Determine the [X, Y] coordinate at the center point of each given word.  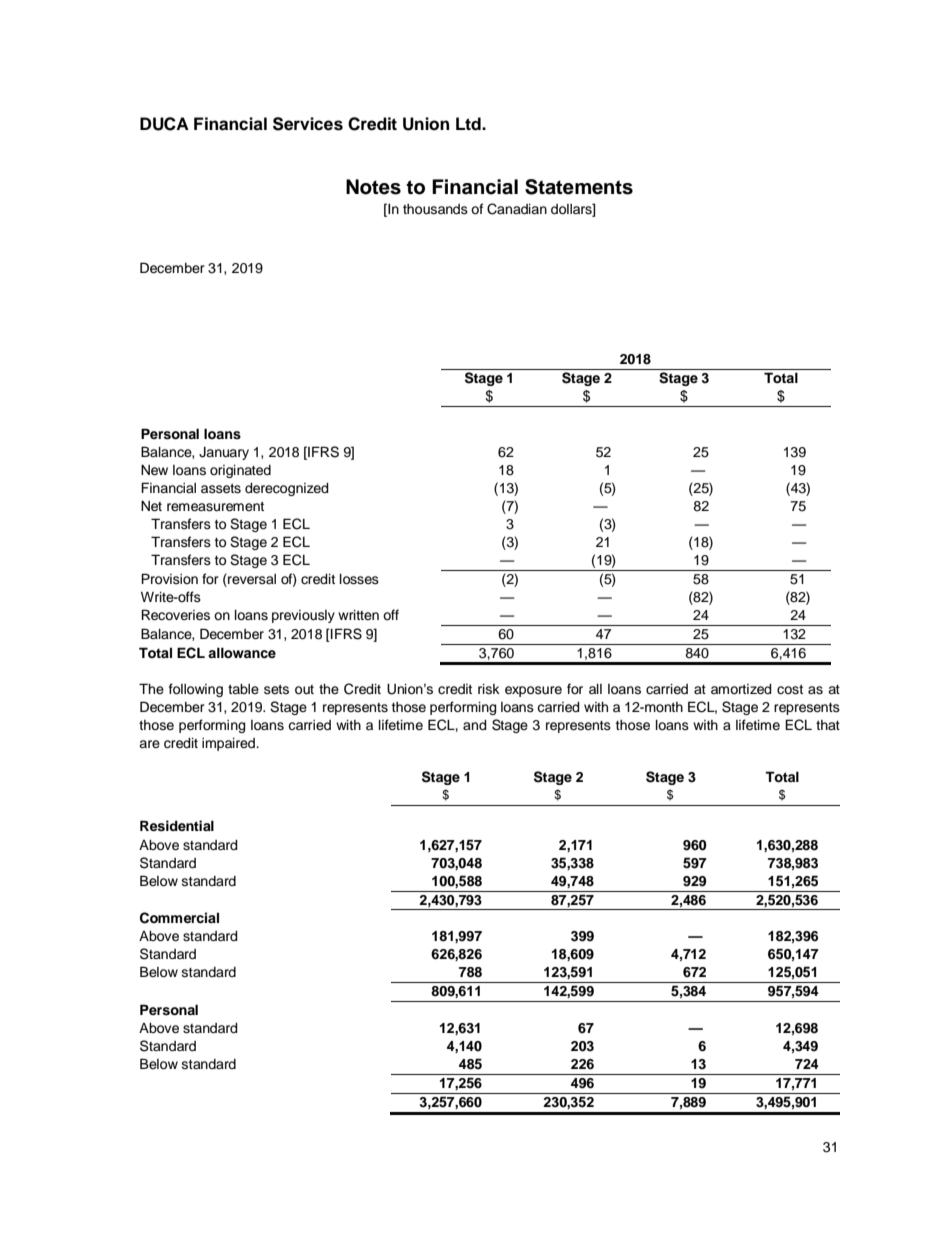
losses [359, 579]
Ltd [469, 124]
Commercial [179, 918]
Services [308, 124]
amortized [741, 689]
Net [151, 506]
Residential [177, 826]
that [828, 725]
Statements [579, 187]
